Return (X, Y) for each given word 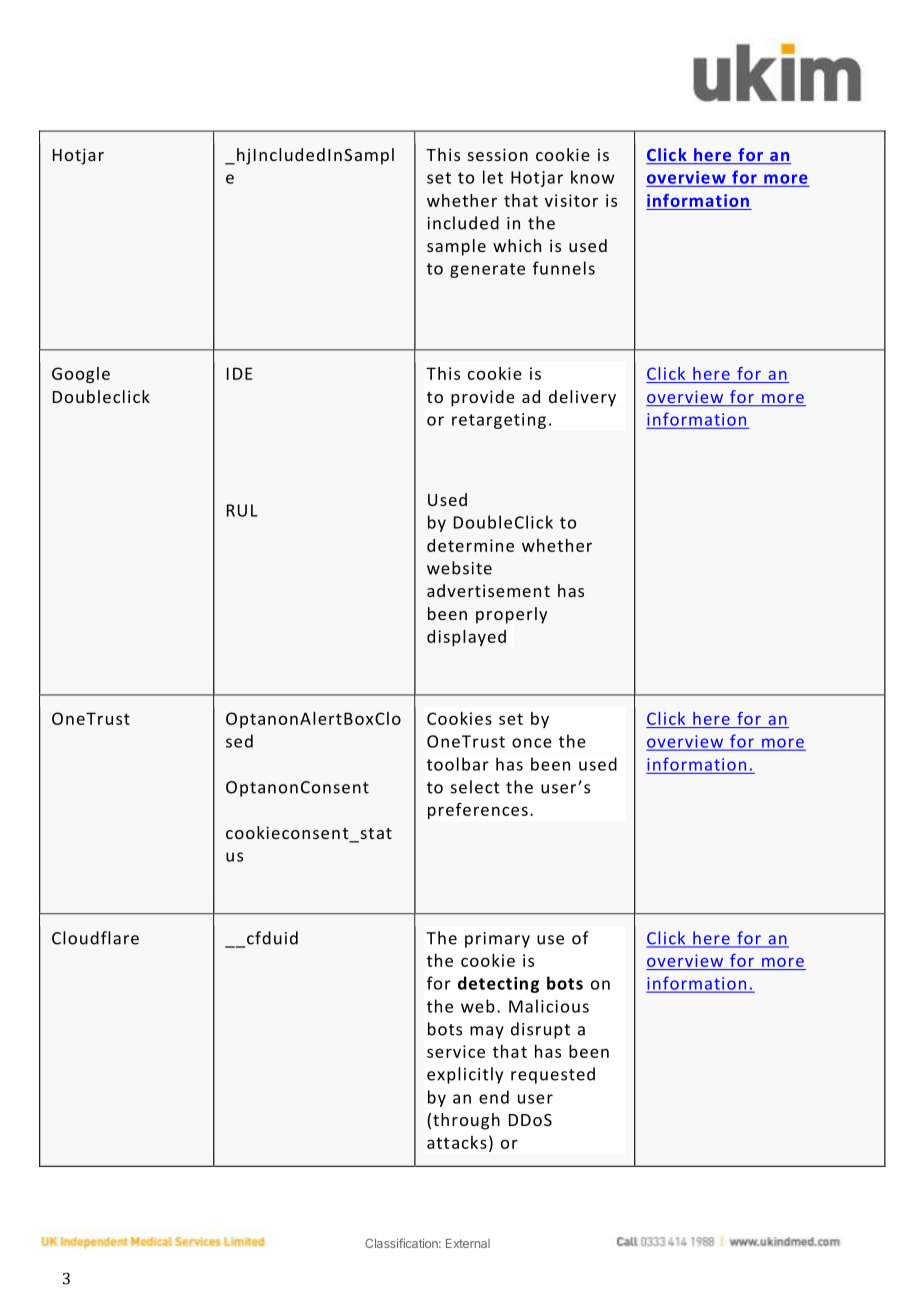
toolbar (458, 764)
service (456, 1051)
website (459, 568)
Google (81, 375)
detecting (498, 984)
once (532, 743)
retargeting (499, 421)
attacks (457, 1142)
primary (497, 940)
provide (483, 398)
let (493, 177)
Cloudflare (95, 938)
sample (456, 247)
